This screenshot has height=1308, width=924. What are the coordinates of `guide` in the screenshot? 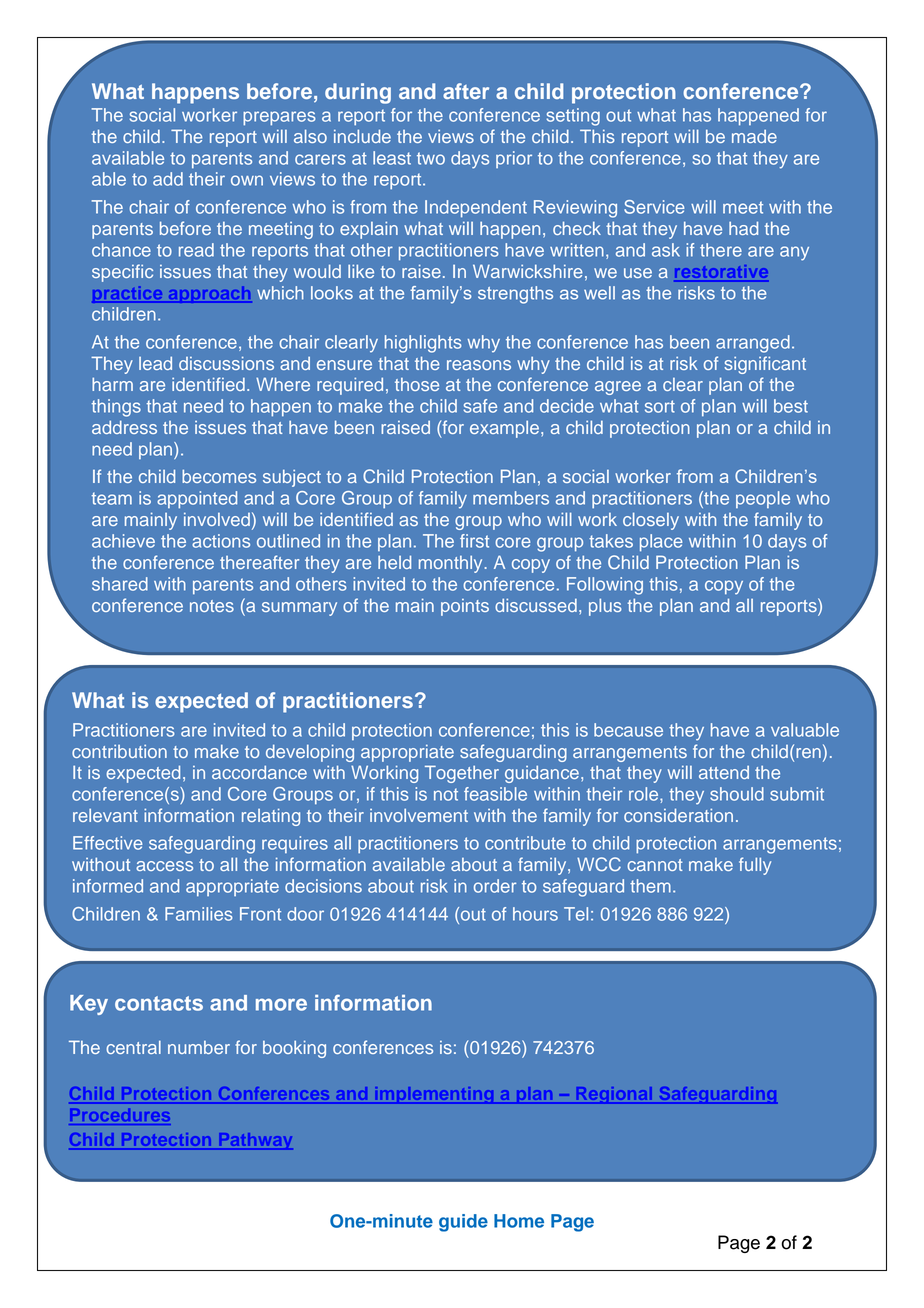 It's located at (463, 1223).
